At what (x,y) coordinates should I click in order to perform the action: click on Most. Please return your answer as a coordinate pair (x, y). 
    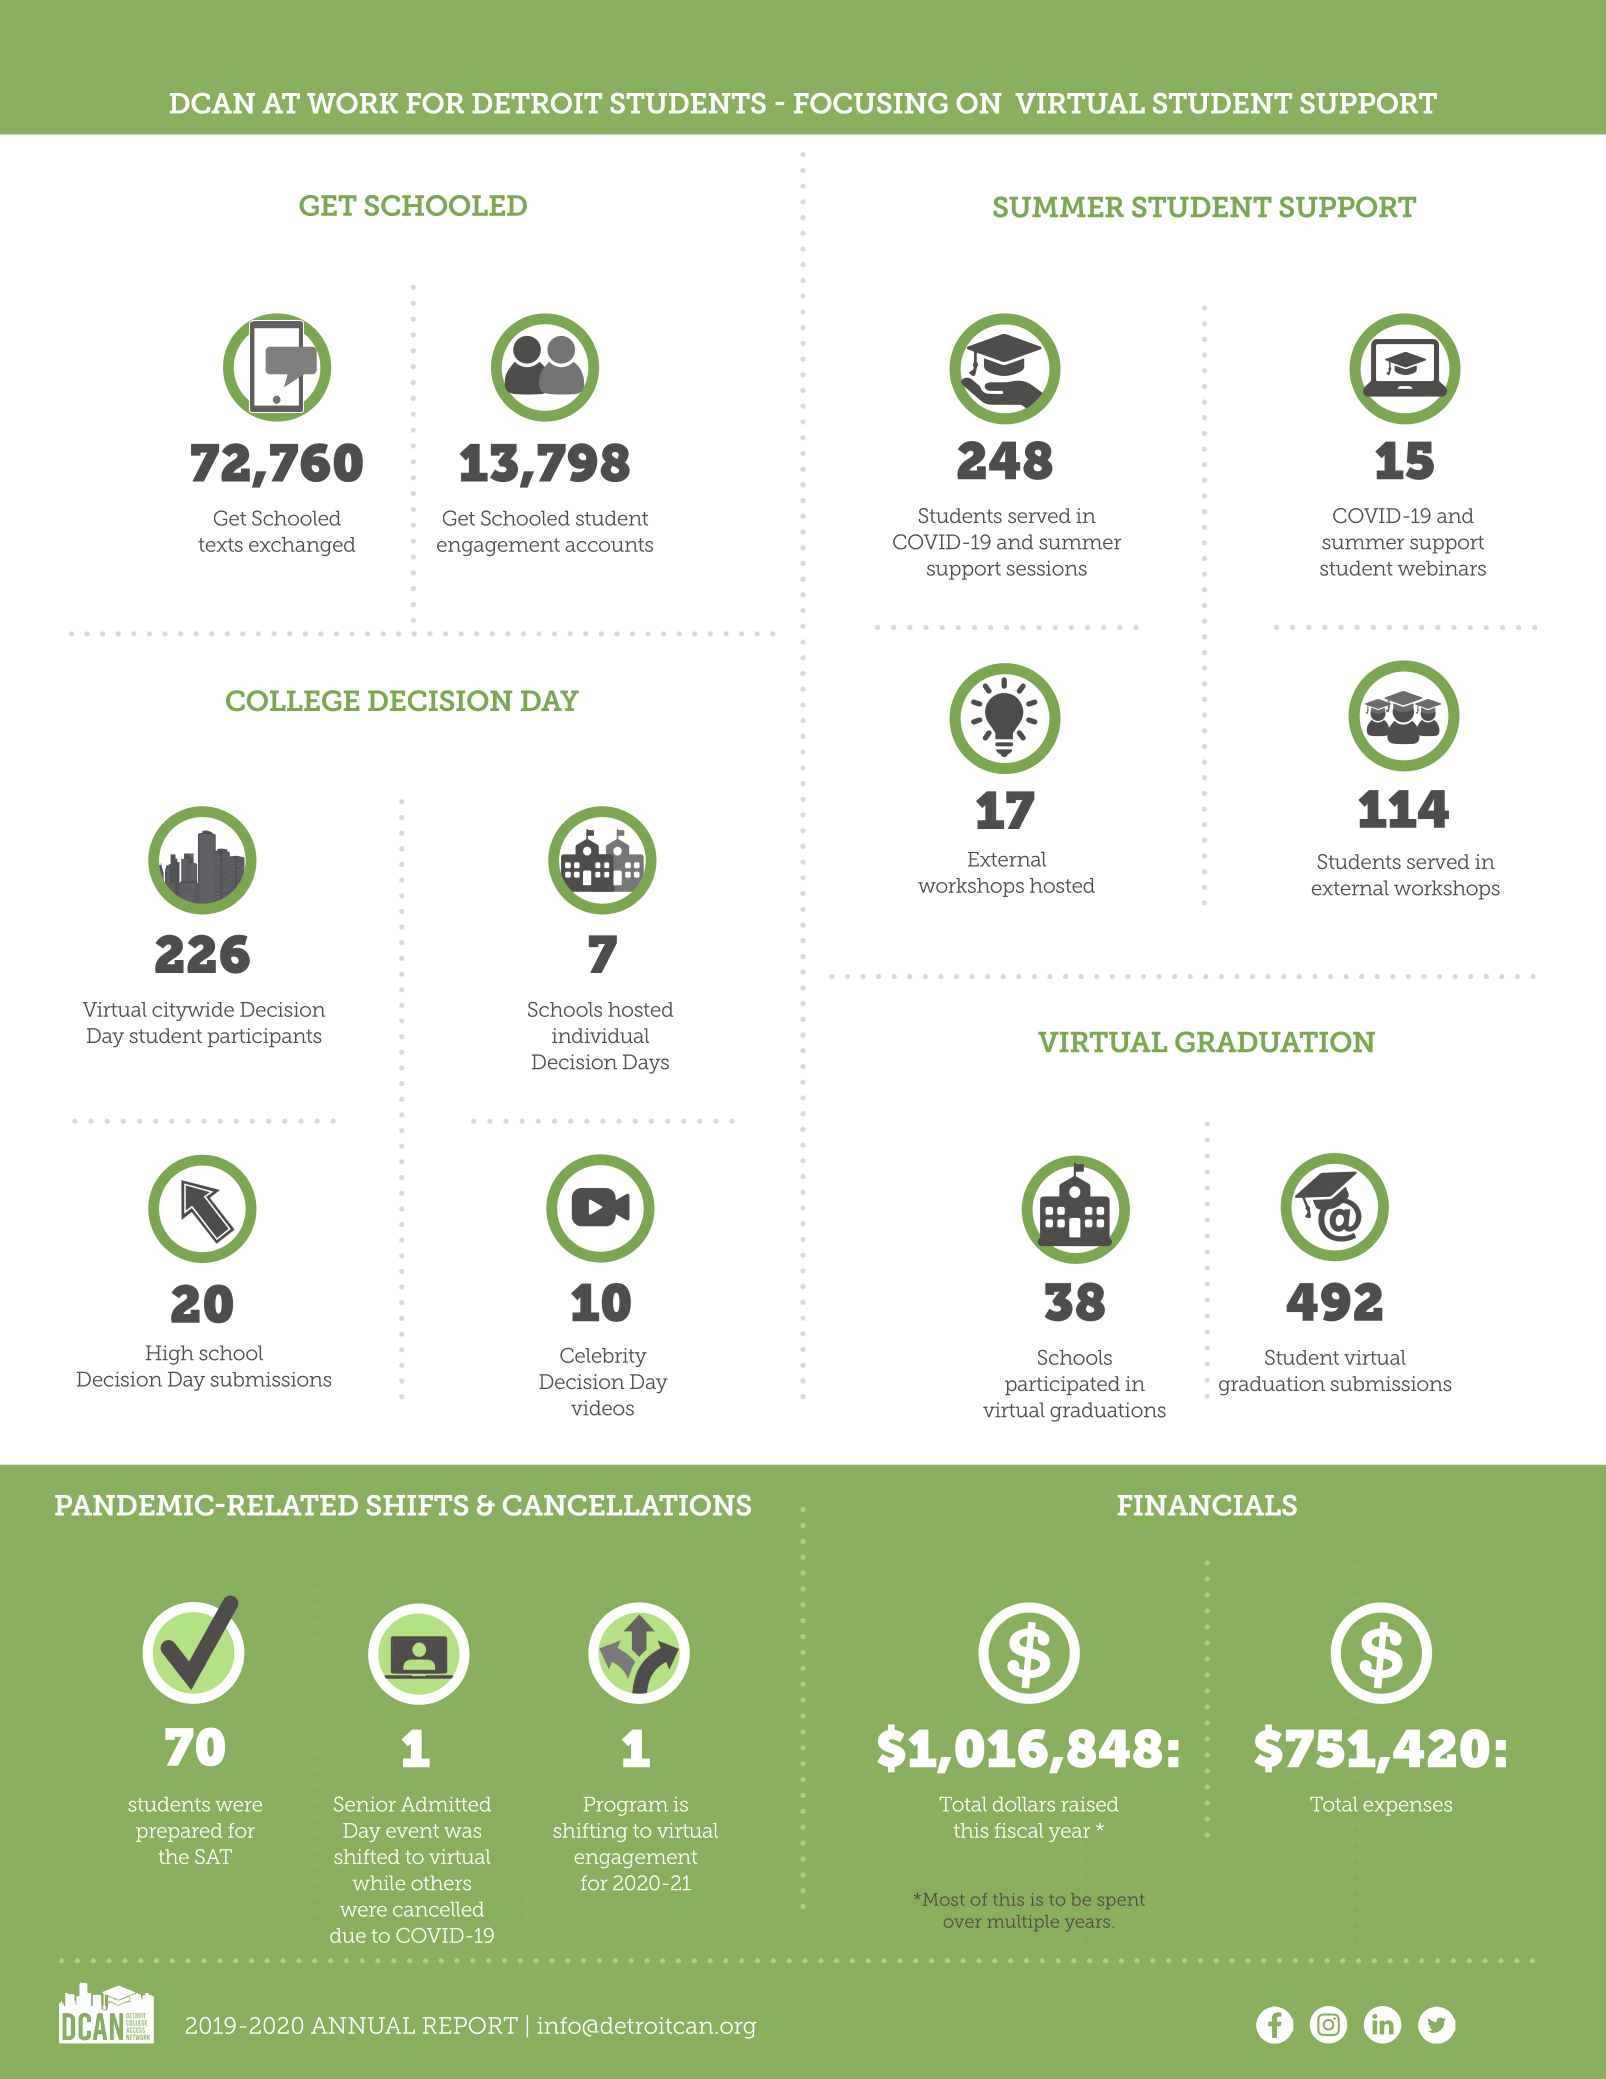
    Looking at the image, I should click on (943, 1899).
